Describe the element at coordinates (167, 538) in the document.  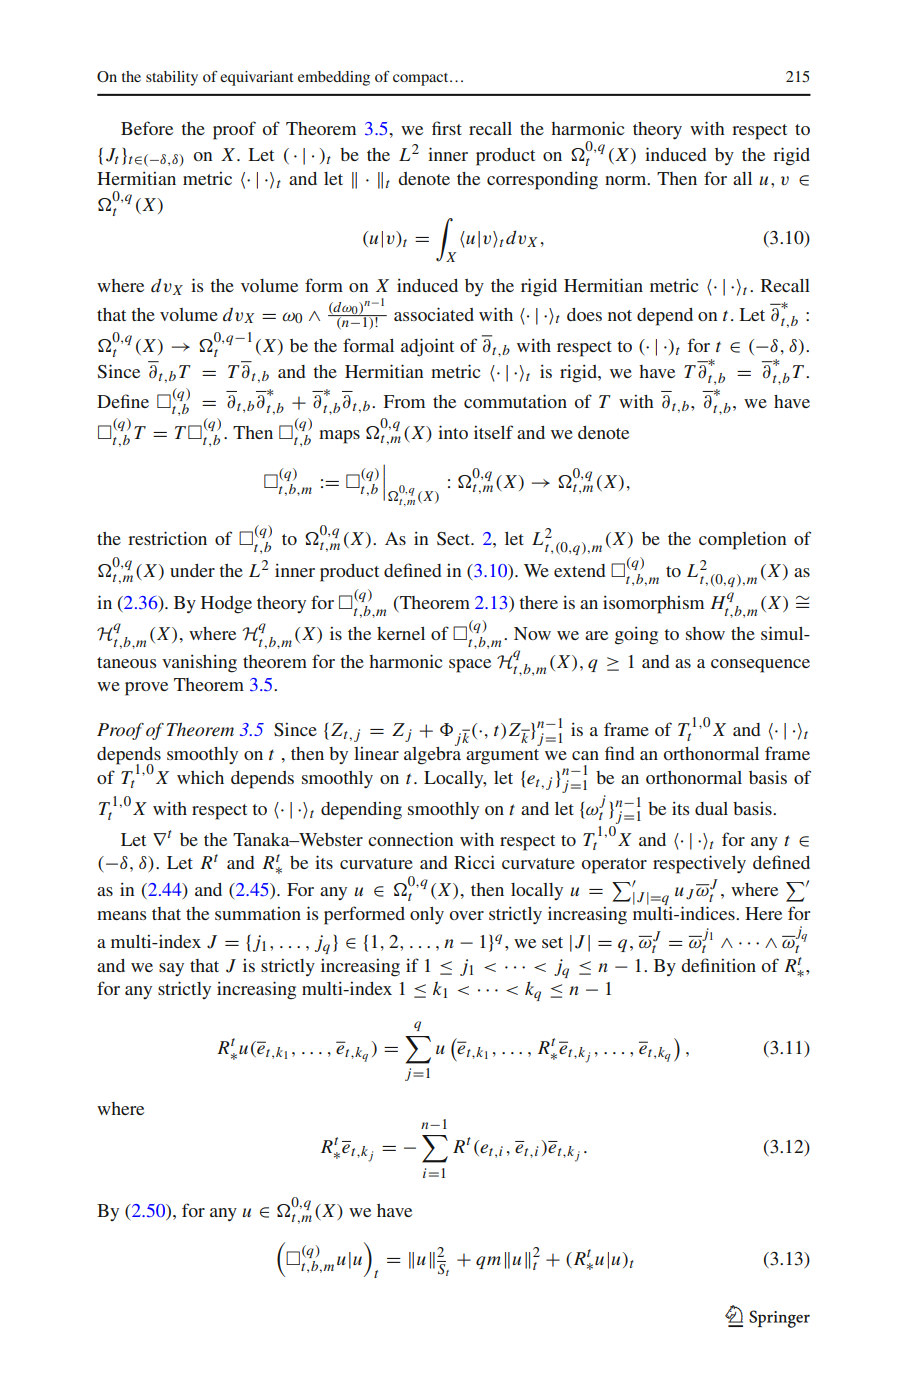
I see `restriction` at that location.
